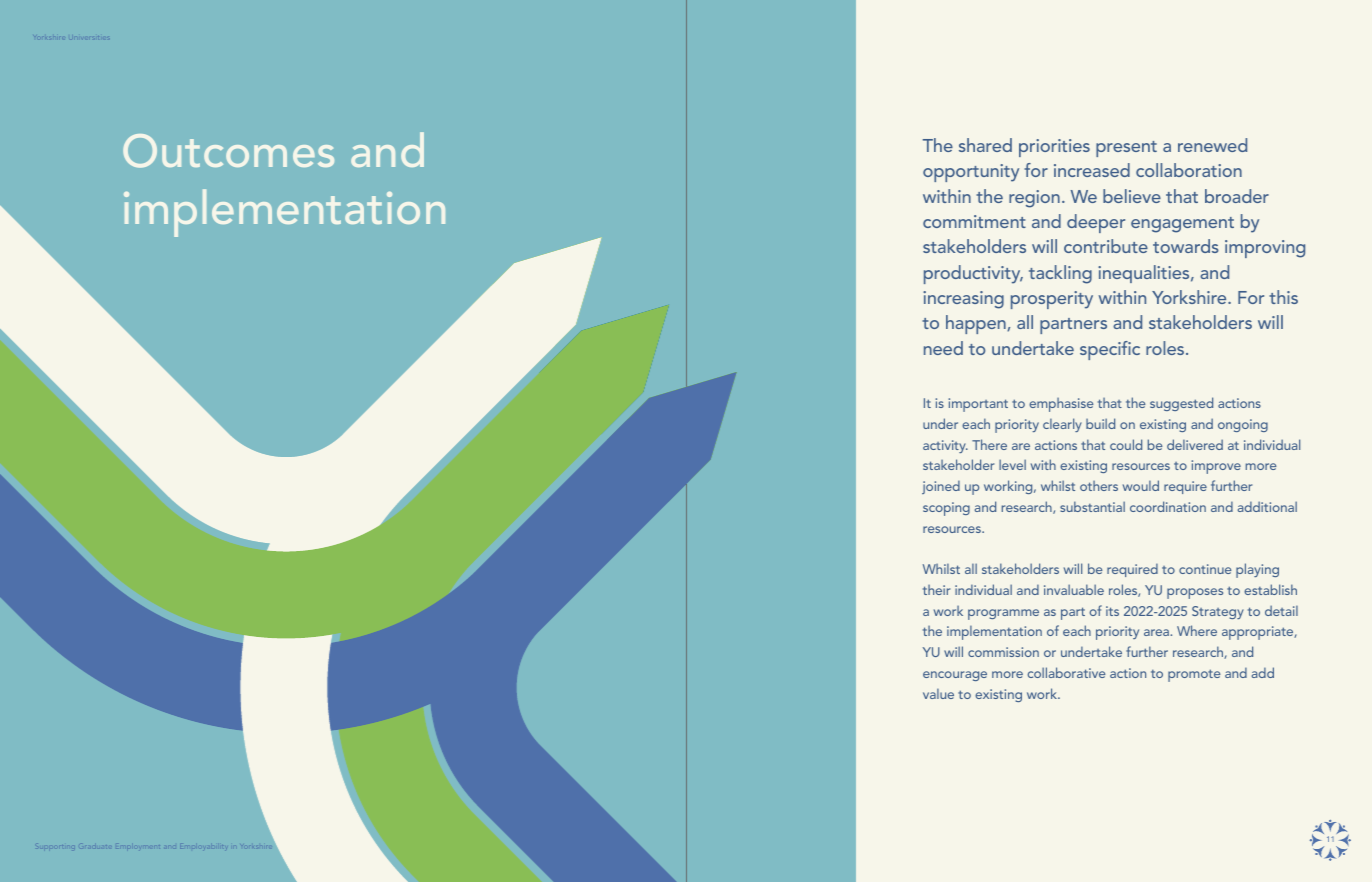 This screenshot has width=1372, height=882. Describe the element at coordinates (228, 151) in the screenshot. I see `Outcomes` at that location.
